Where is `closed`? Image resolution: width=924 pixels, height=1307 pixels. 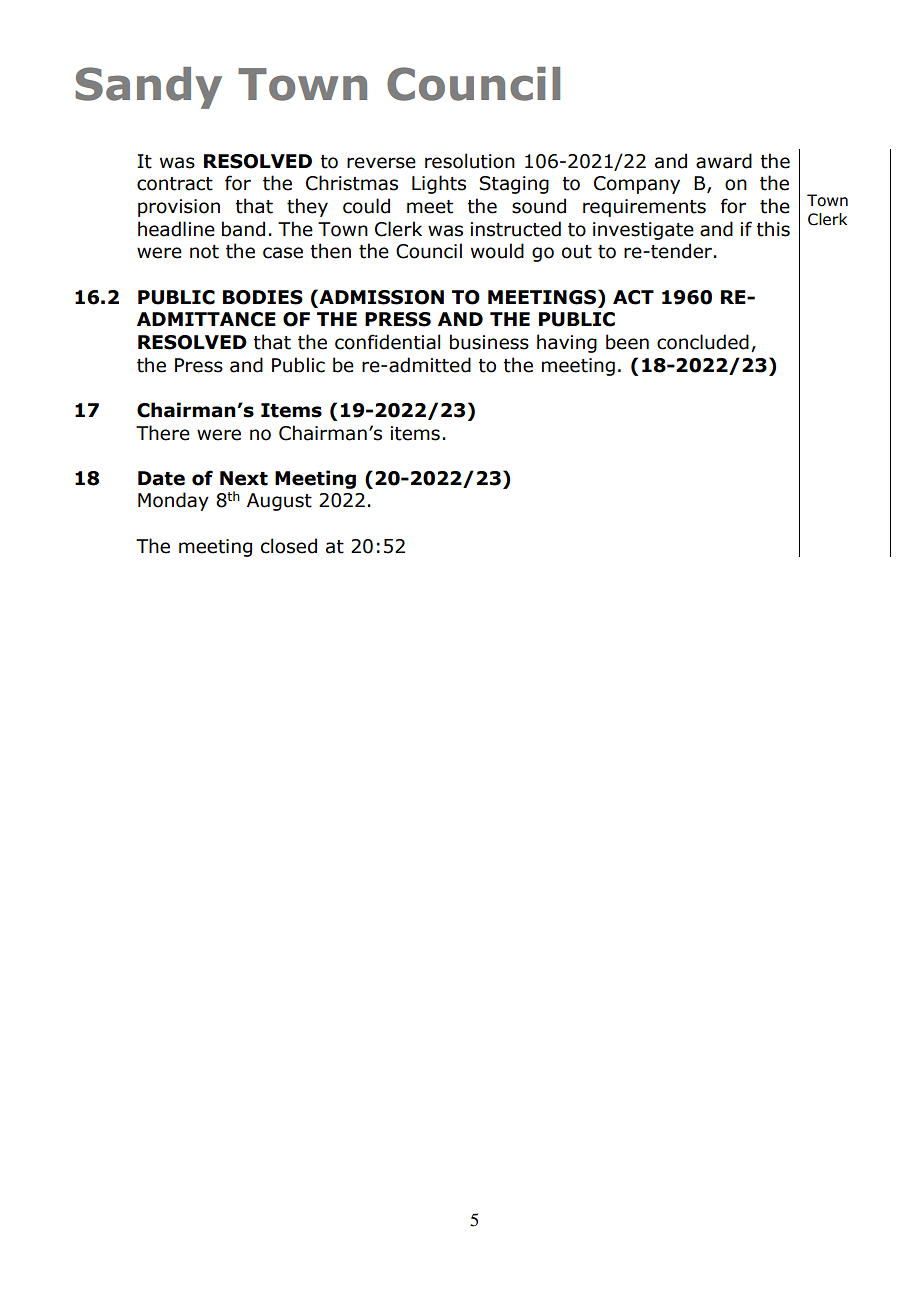
closed is located at coordinates (289, 546).
